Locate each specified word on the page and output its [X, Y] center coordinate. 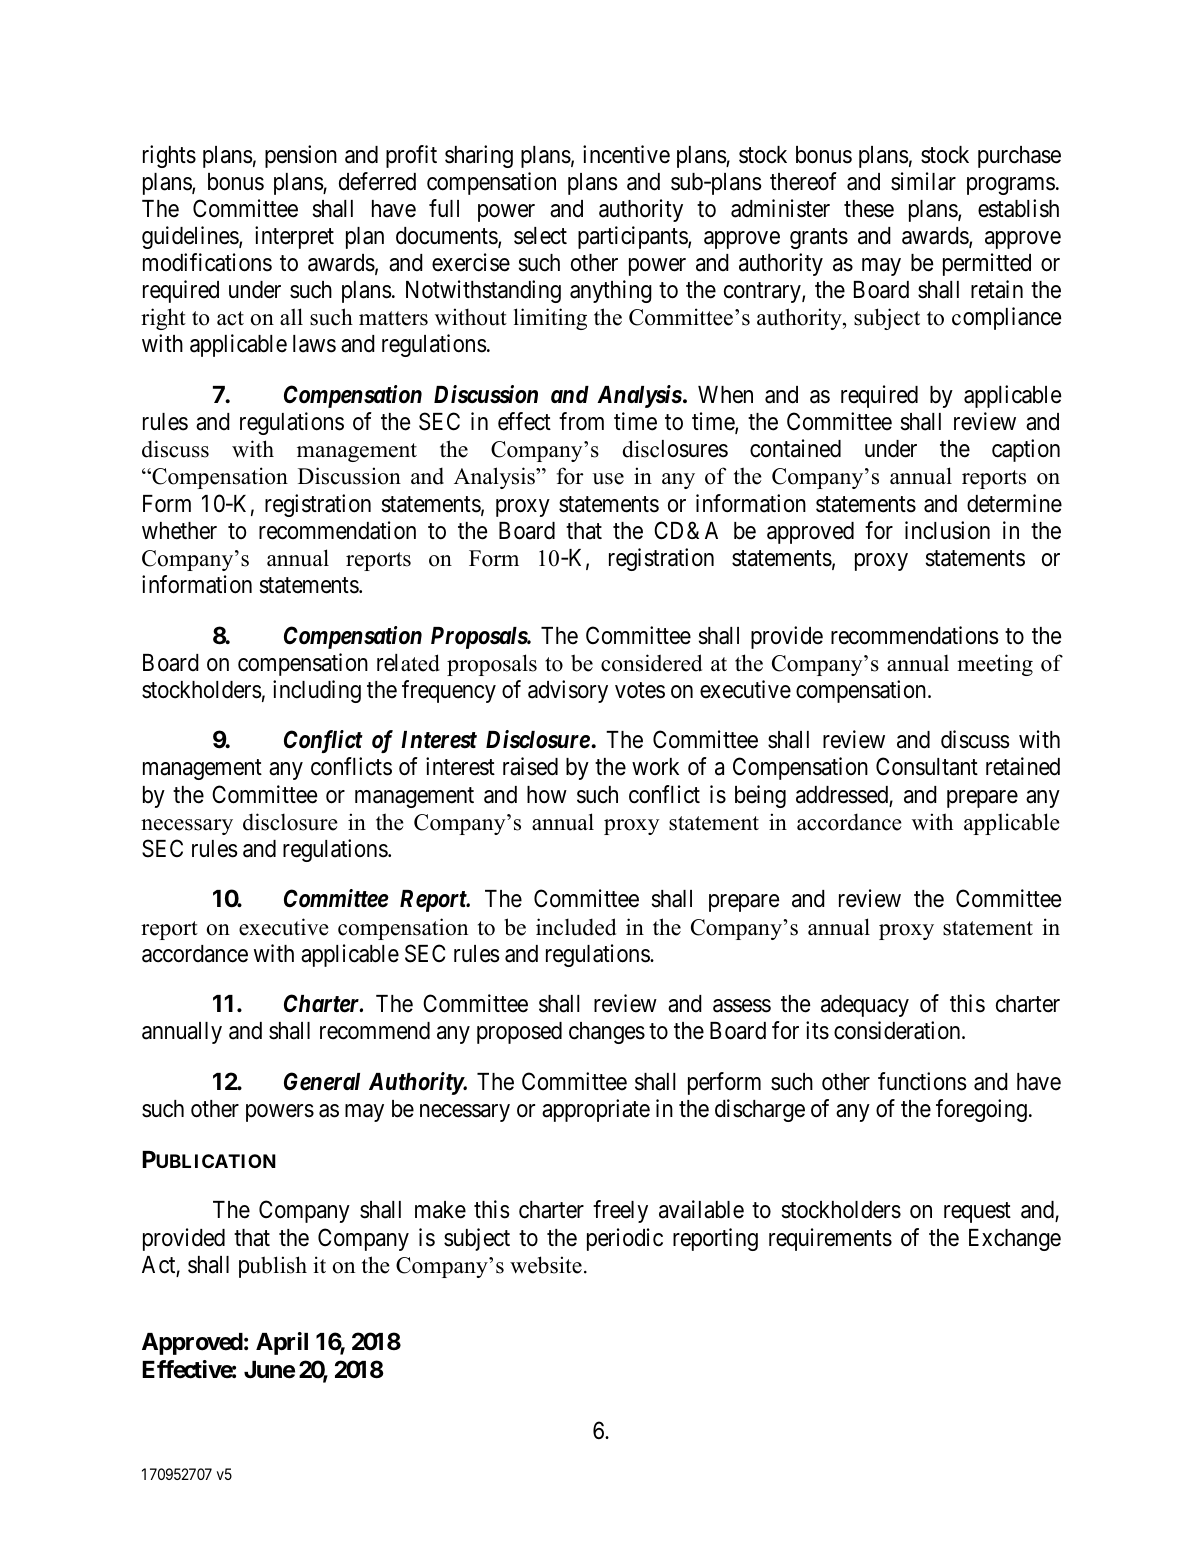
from [581, 421]
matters [393, 318]
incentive [626, 154]
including [317, 691]
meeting [995, 665]
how [547, 795]
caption [1026, 450]
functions [922, 1081]
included [576, 927]
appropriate [596, 1110]
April [282, 1343]
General [322, 1081]
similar [923, 181]
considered [651, 663]
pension [301, 156]
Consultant [927, 766]
